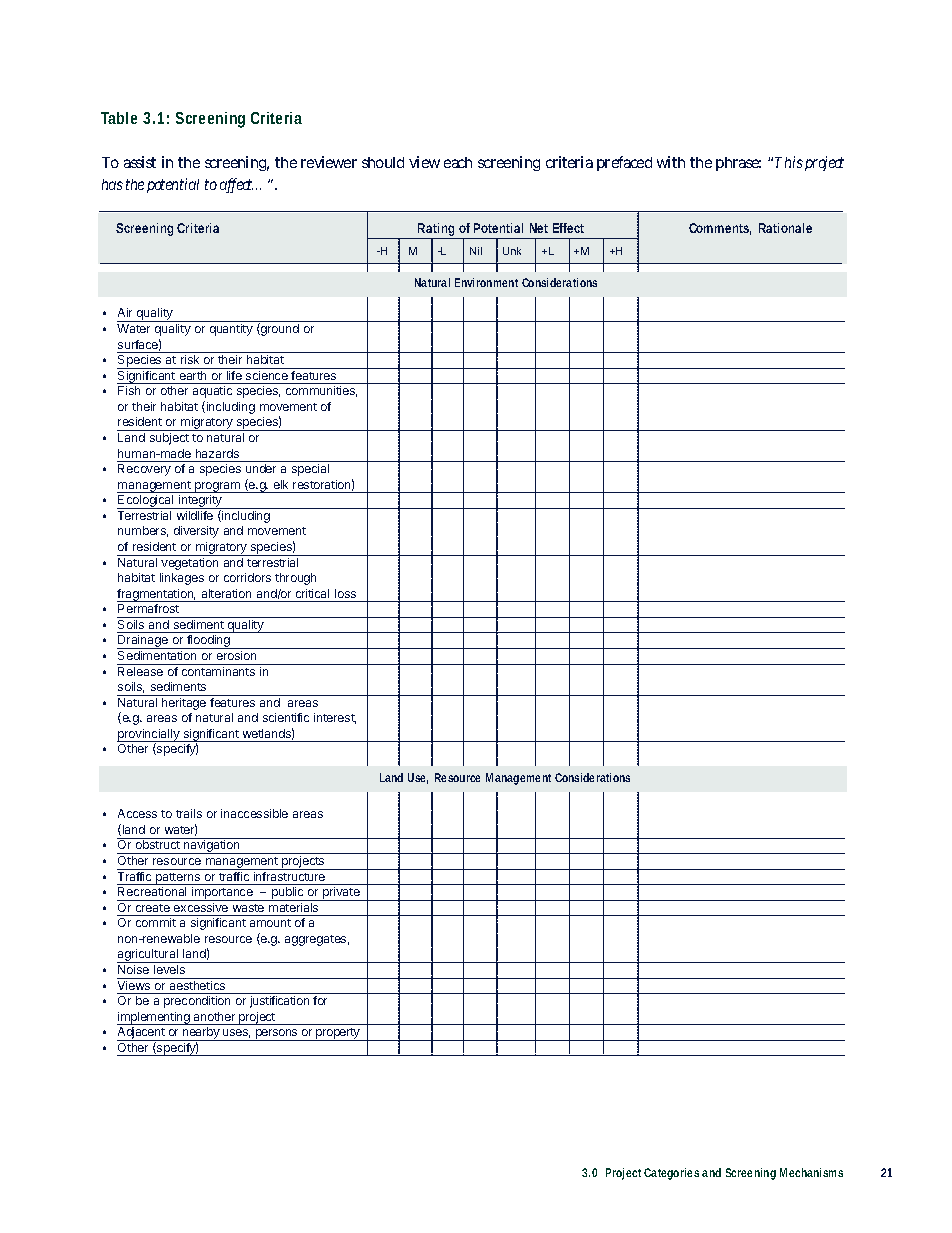 The height and width of the screenshot is (1233, 952). Describe the element at coordinates (671, 162) in the screenshot. I see `with` at that location.
